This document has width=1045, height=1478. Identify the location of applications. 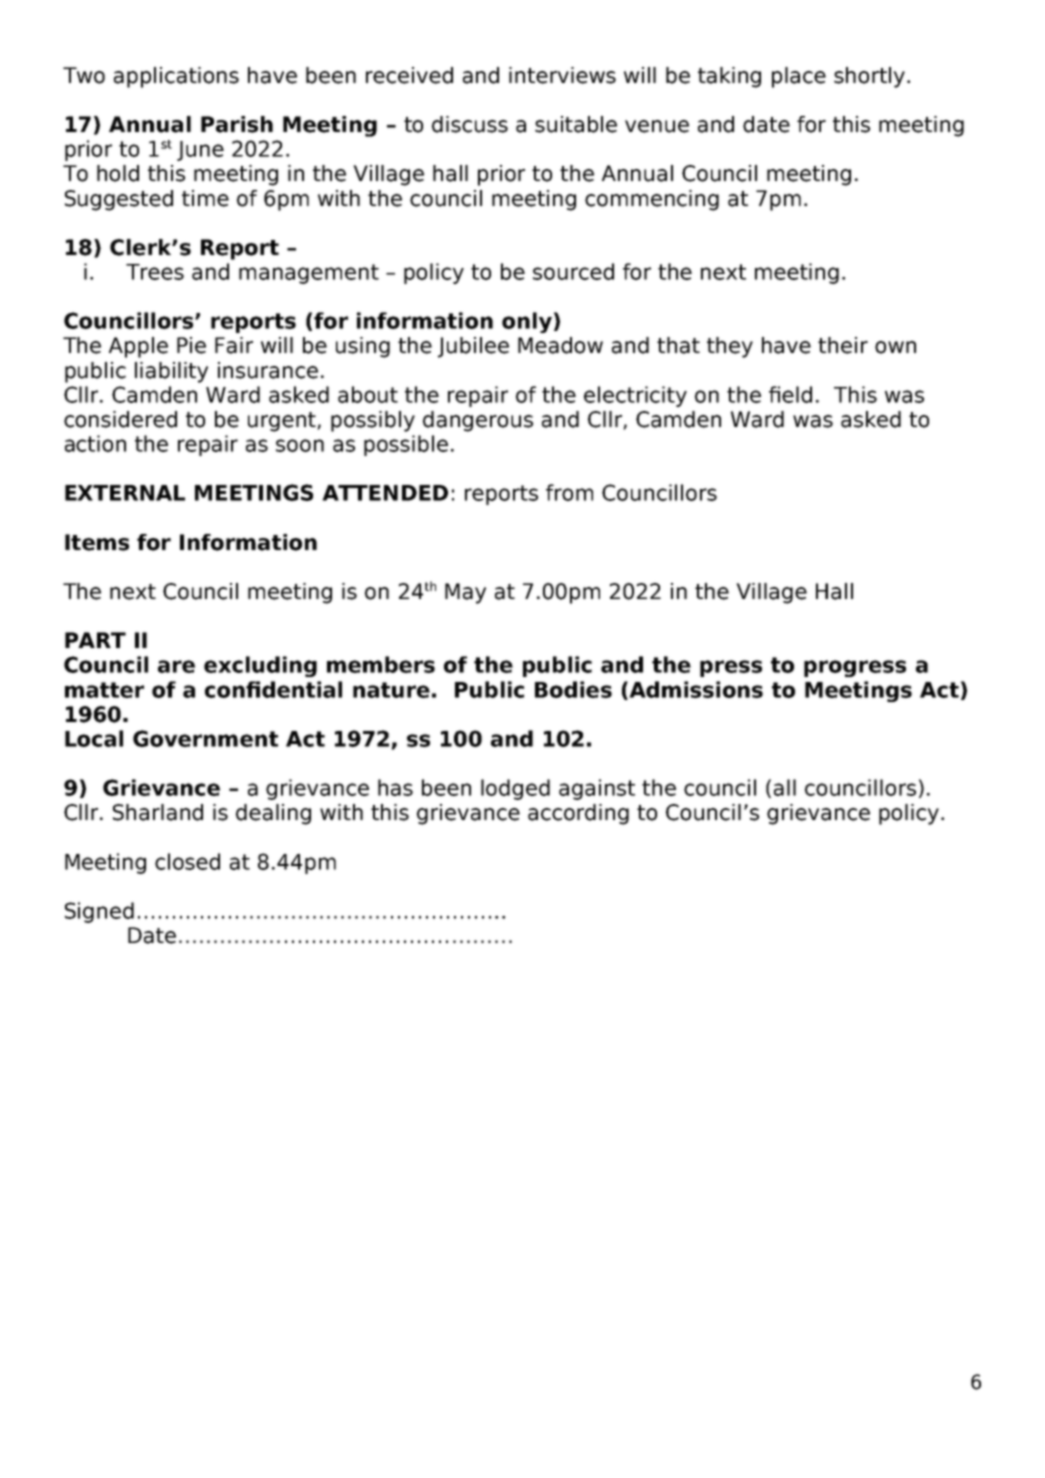
(176, 77).
